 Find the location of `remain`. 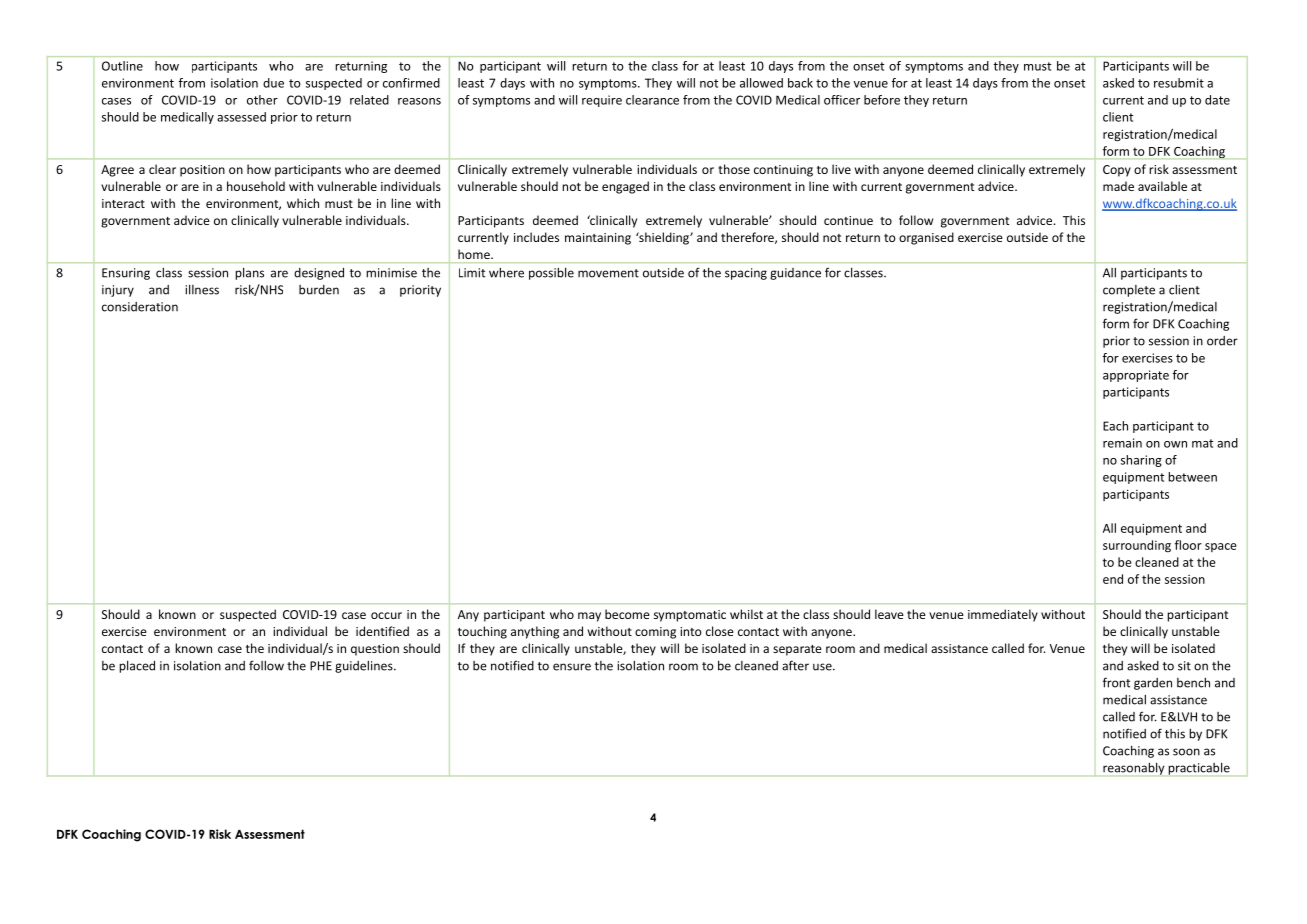

remain is located at coordinates (1122, 443).
